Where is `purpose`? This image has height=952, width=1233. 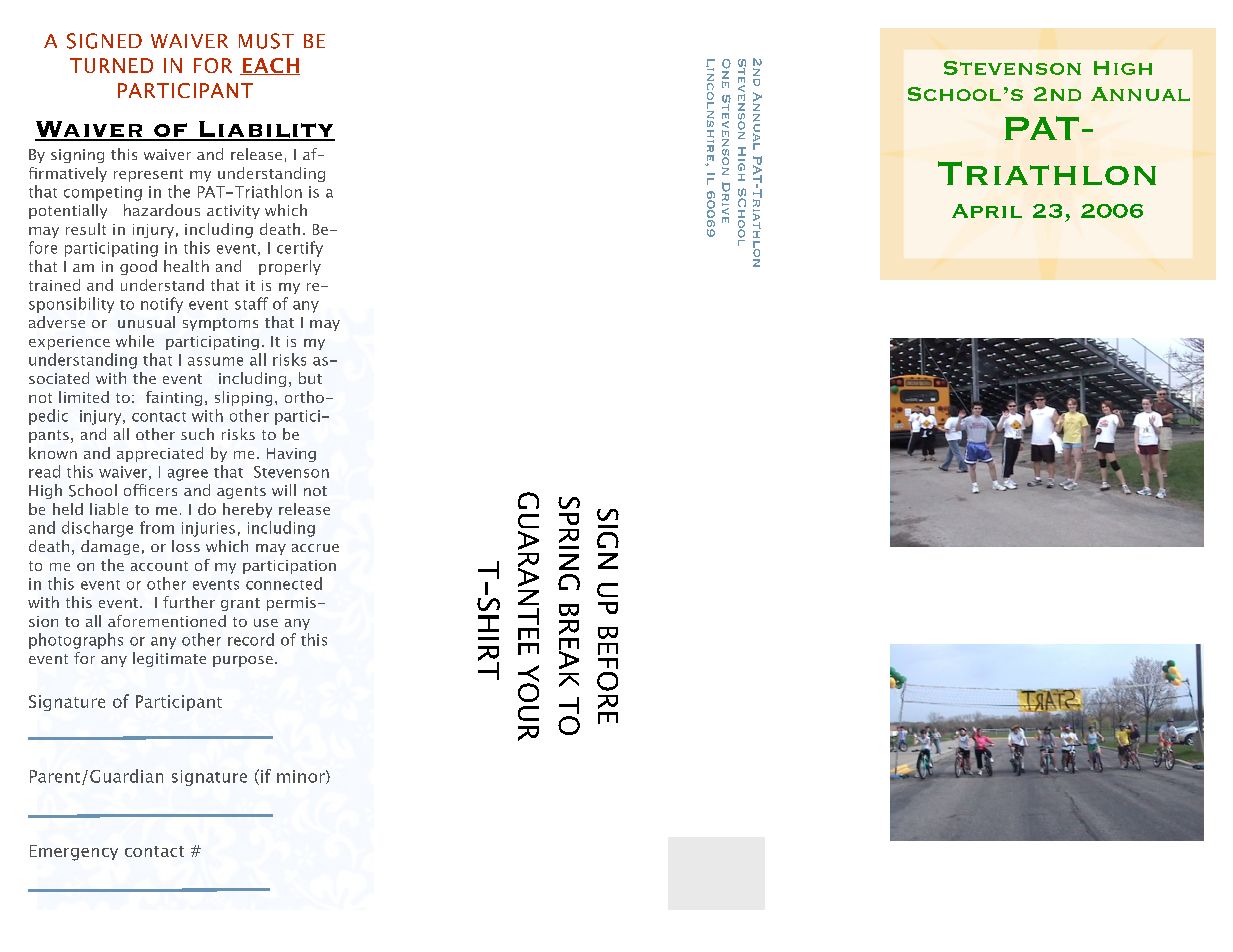 purpose is located at coordinates (243, 661).
